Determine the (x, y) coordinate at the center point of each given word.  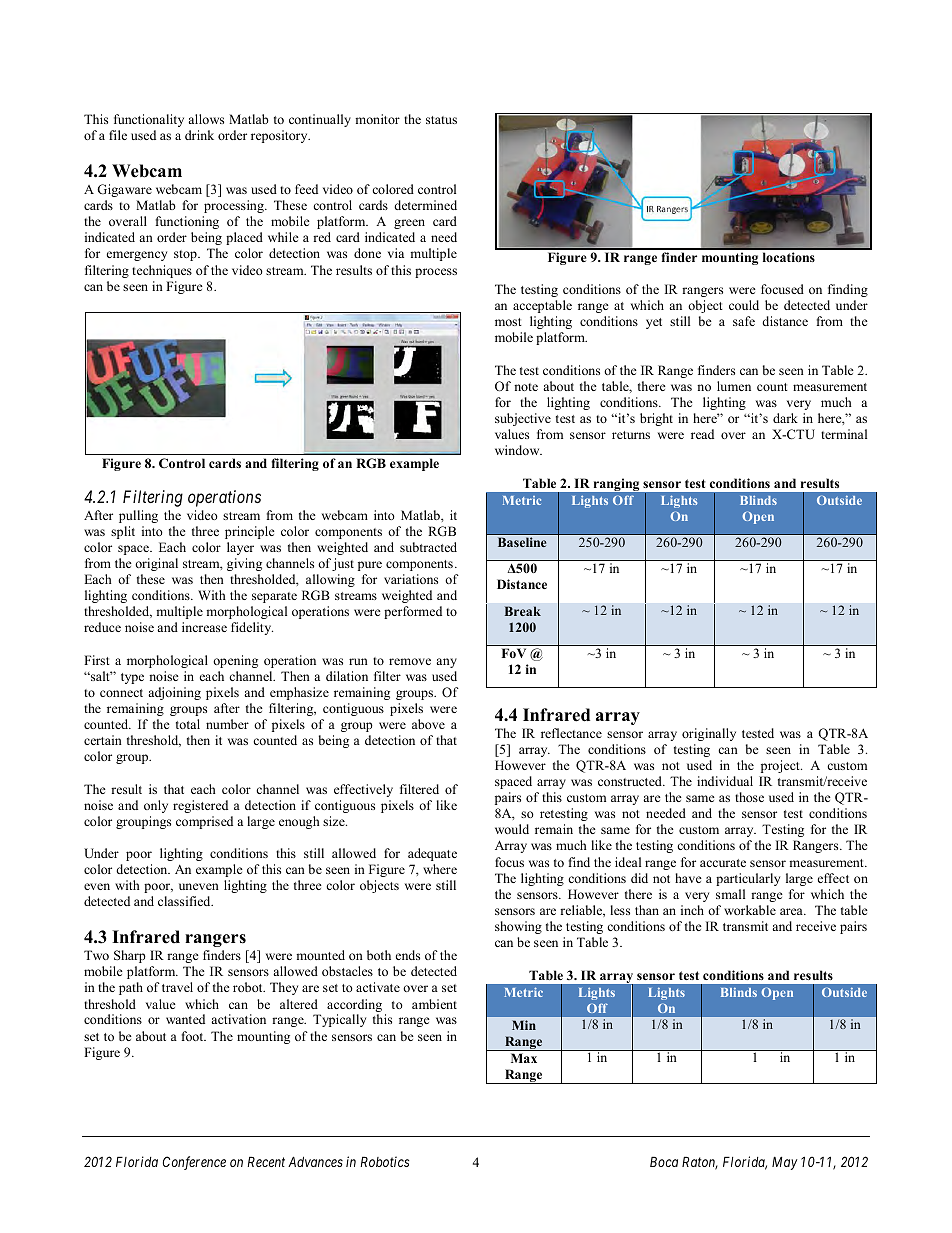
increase (204, 627)
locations (789, 257)
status (441, 120)
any (446, 663)
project (781, 766)
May (785, 1163)
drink (199, 135)
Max (524, 1058)
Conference (194, 1163)
